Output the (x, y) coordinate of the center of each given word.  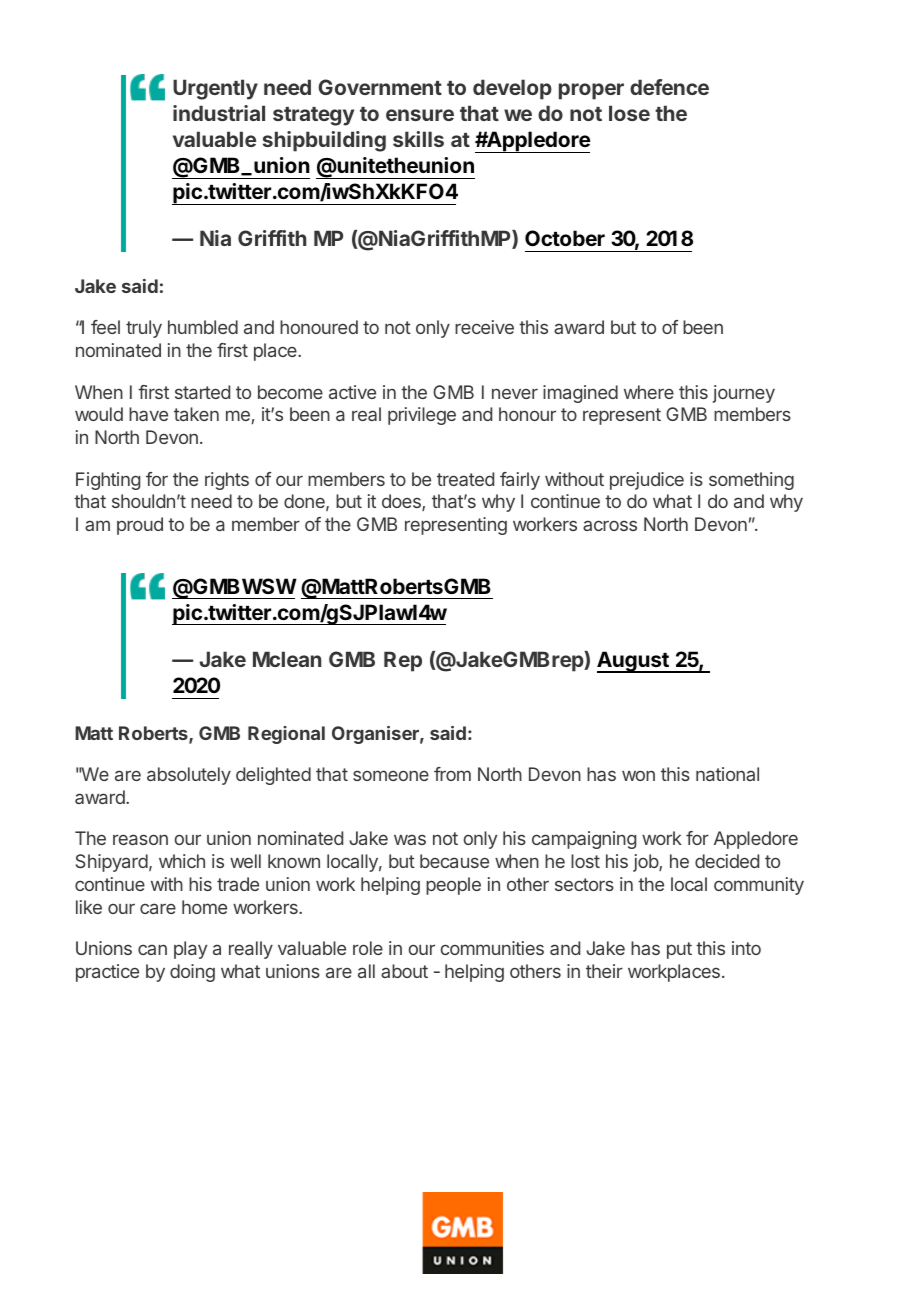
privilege (422, 416)
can (152, 949)
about (404, 971)
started (202, 392)
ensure (420, 115)
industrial (219, 113)
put (679, 950)
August (634, 662)
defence (669, 87)
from (452, 774)
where (649, 392)
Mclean (287, 659)
